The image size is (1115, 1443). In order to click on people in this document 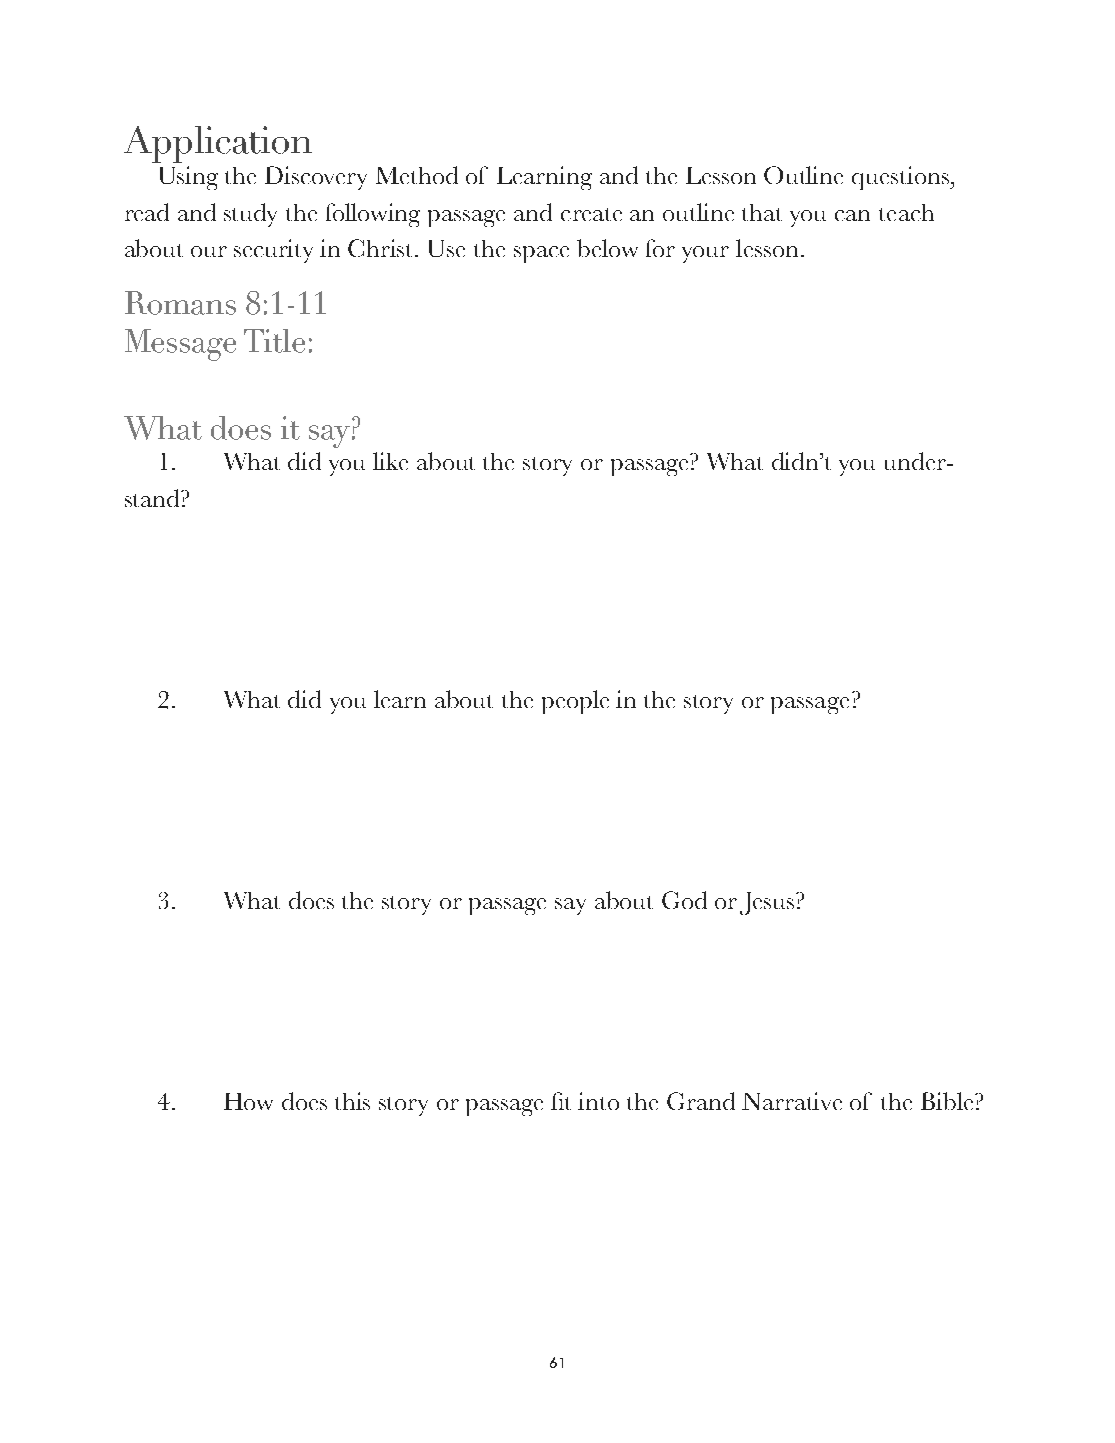, I will do `click(575, 702)`.
